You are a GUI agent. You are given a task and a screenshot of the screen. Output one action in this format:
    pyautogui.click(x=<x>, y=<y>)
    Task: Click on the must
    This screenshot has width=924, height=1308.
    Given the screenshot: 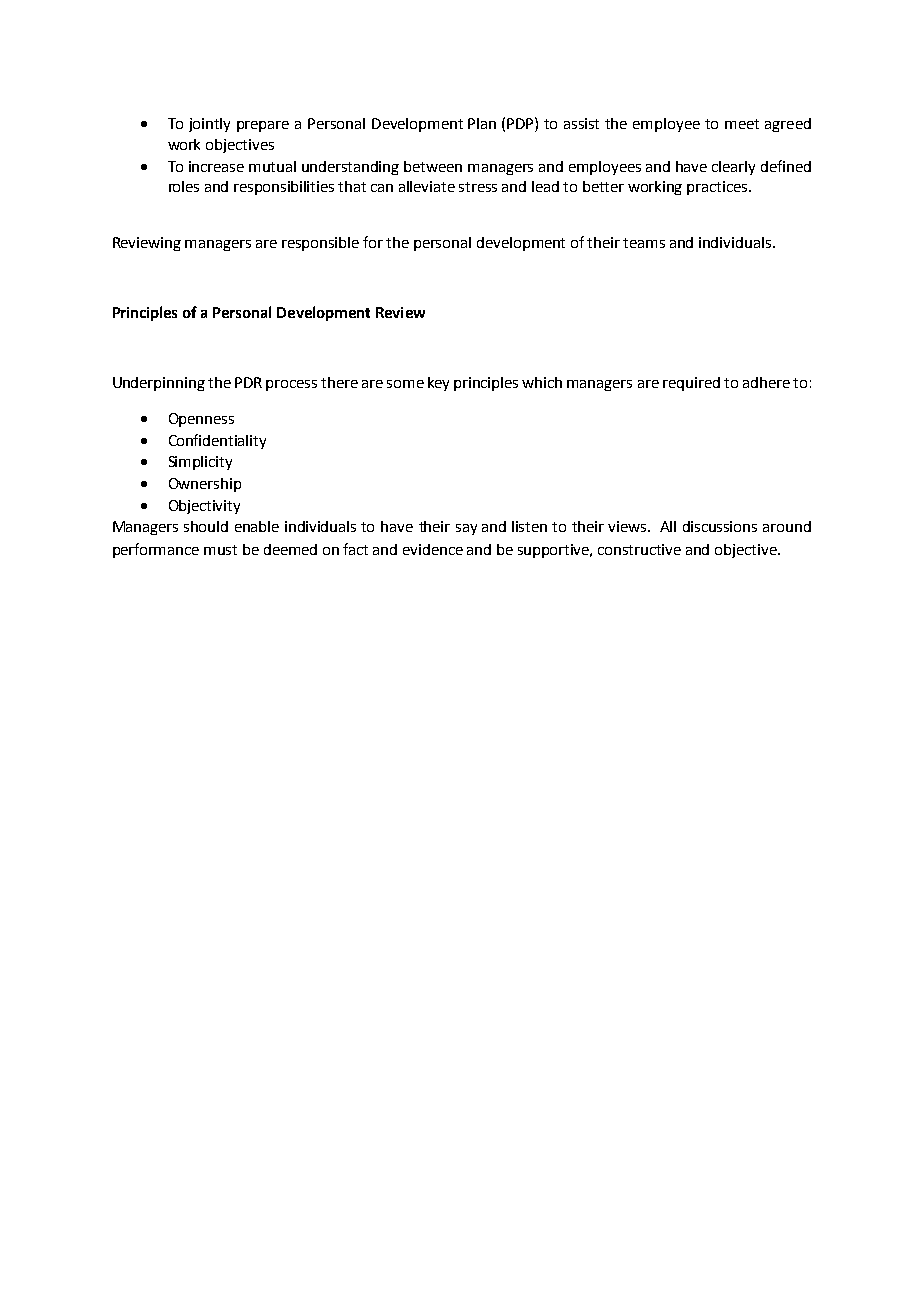 What is the action you would take?
    pyautogui.click(x=220, y=550)
